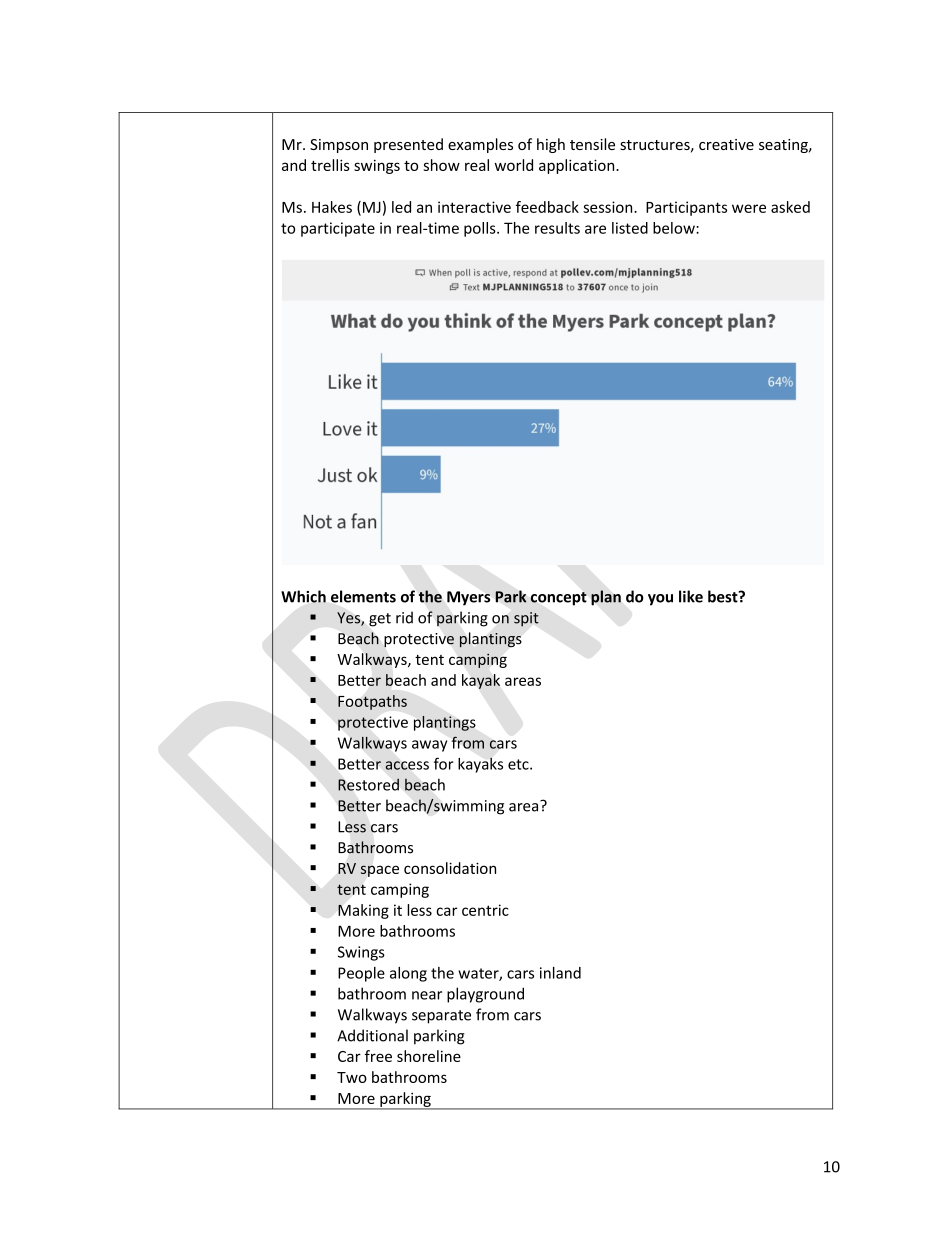 The width and height of the screenshot is (952, 1233). Describe the element at coordinates (726, 144) in the screenshot. I see `creative` at that location.
